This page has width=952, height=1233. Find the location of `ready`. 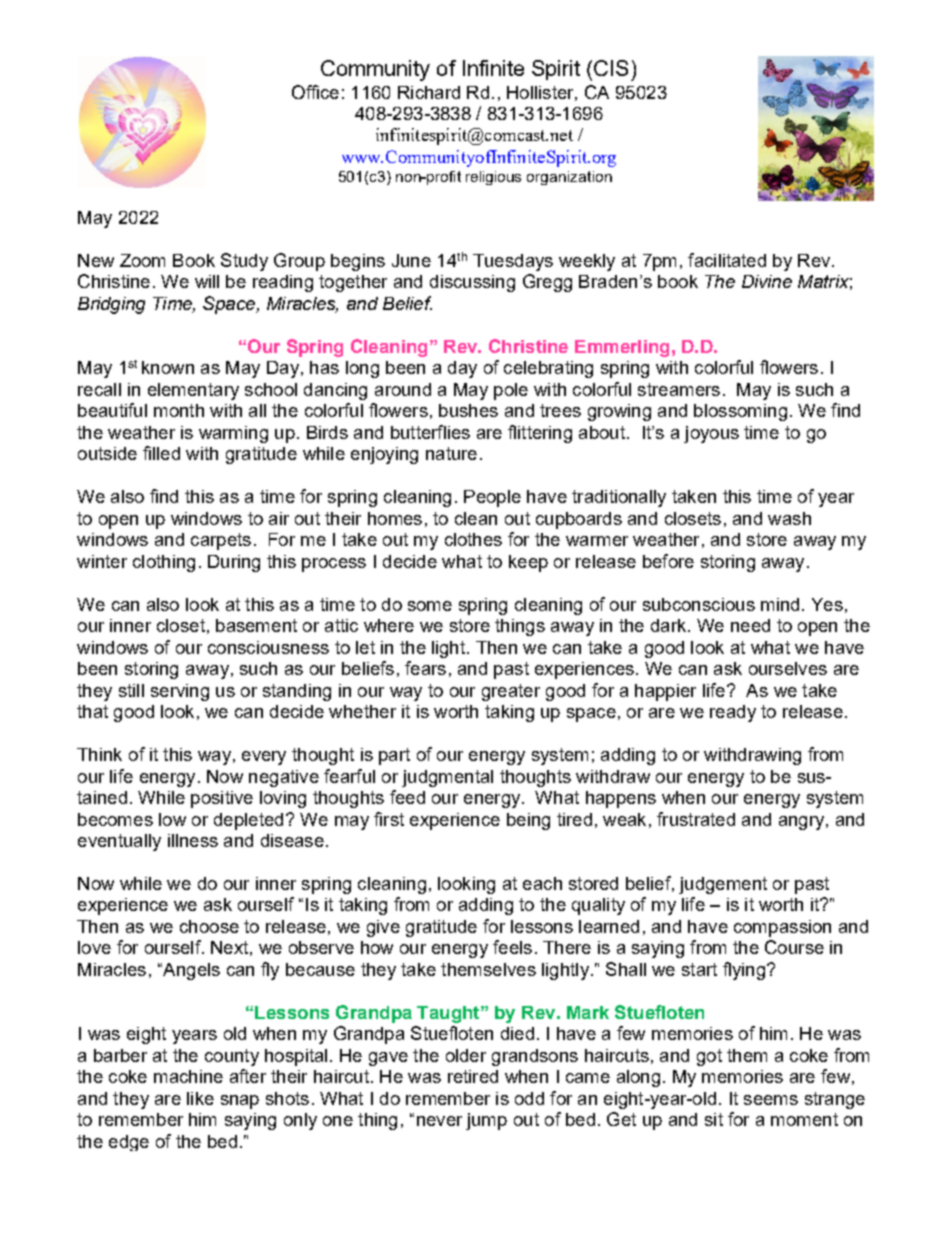

ready is located at coordinates (733, 713).
